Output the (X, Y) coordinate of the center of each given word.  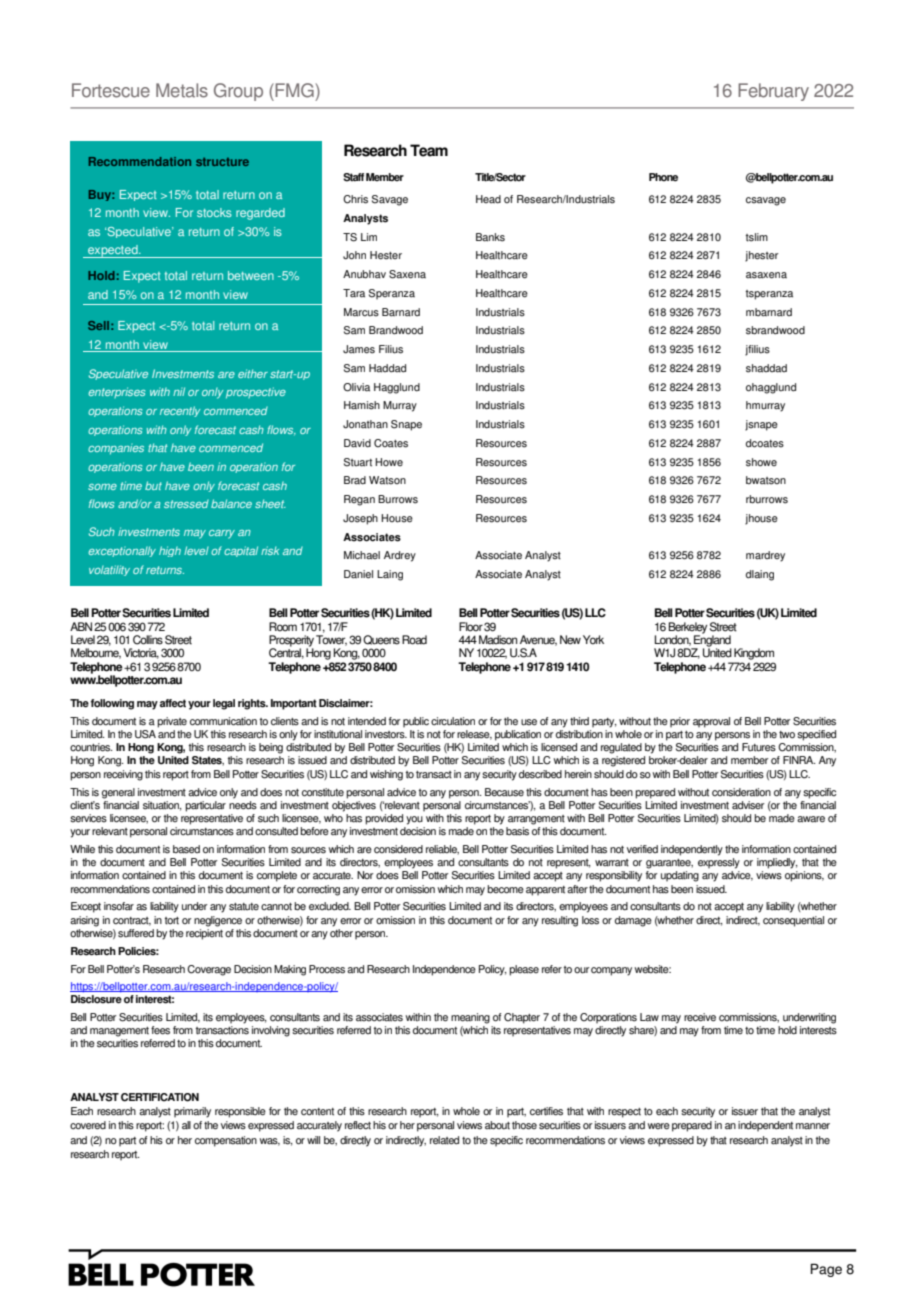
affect (173, 703)
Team (429, 150)
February (773, 92)
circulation (453, 721)
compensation (226, 1141)
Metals (182, 90)
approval (711, 722)
